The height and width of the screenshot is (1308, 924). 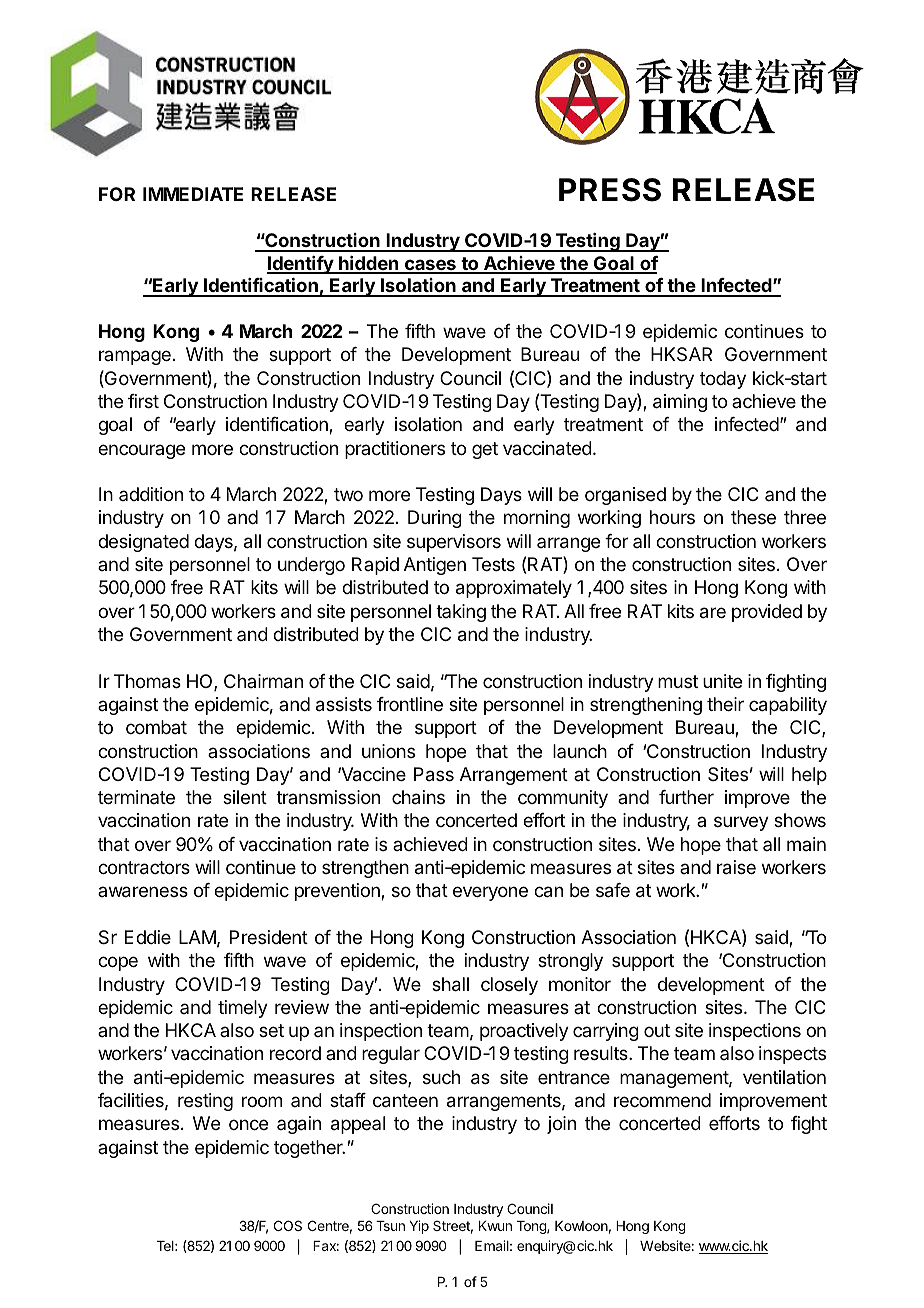 What do you see at coordinates (430, 266) in the screenshot?
I see `cases` at bounding box center [430, 266].
